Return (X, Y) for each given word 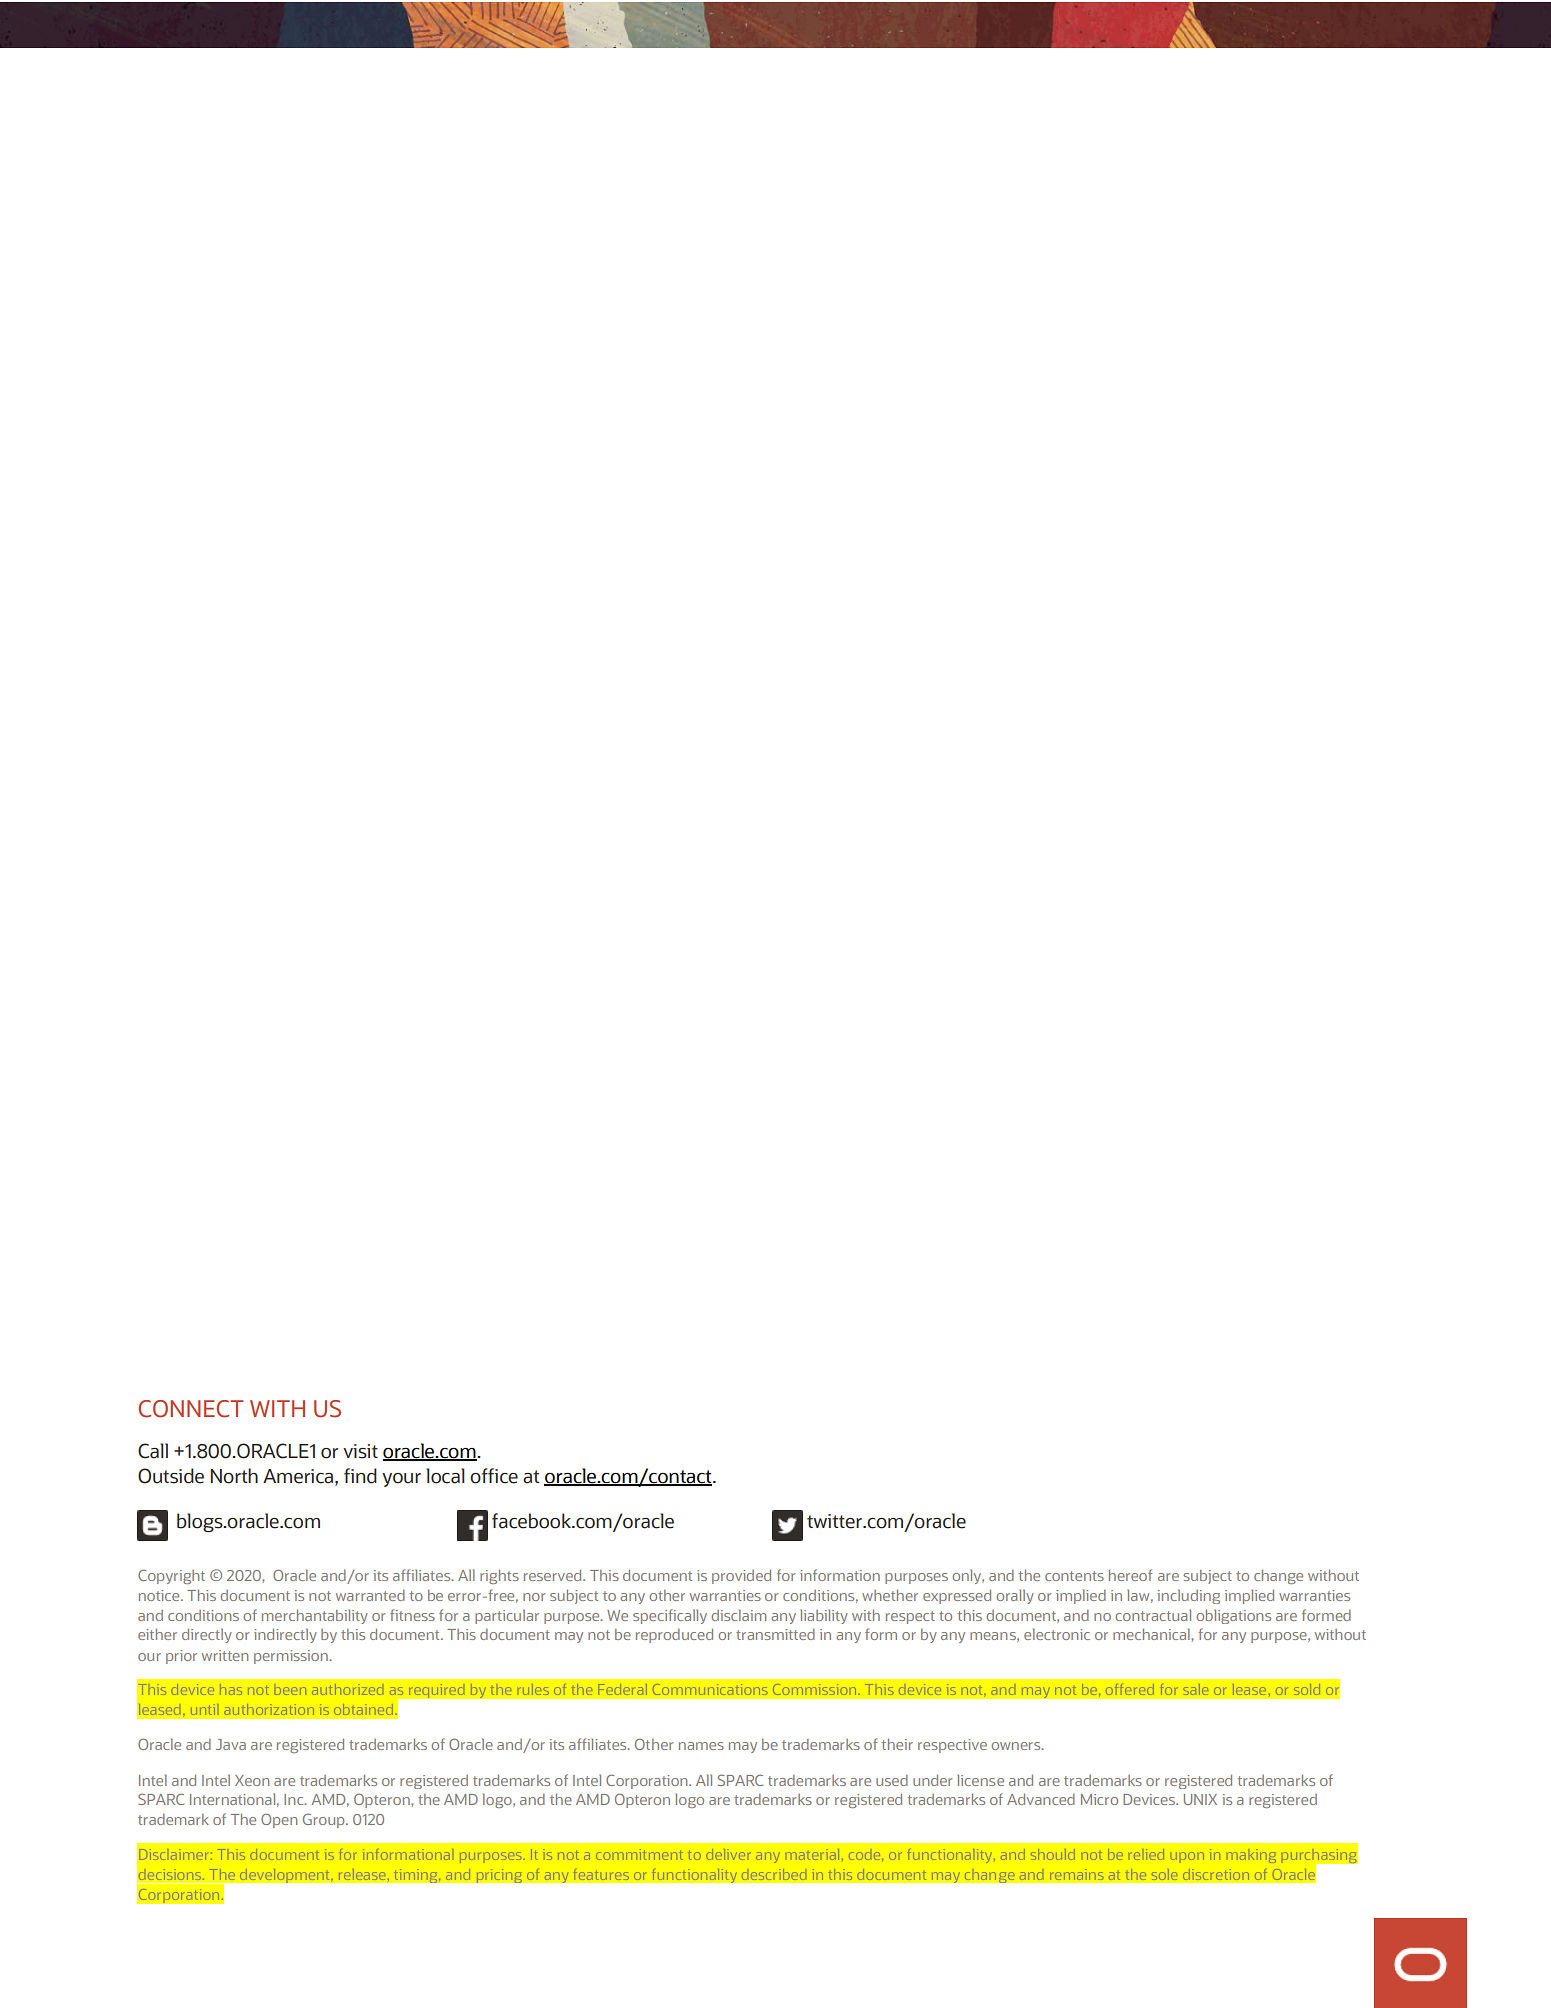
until (203, 1710)
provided (741, 1577)
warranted (370, 1595)
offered (1130, 1689)
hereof (1131, 1575)
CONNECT (191, 1409)
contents (1074, 1576)
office (494, 1476)
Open (279, 1820)
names (701, 1746)
